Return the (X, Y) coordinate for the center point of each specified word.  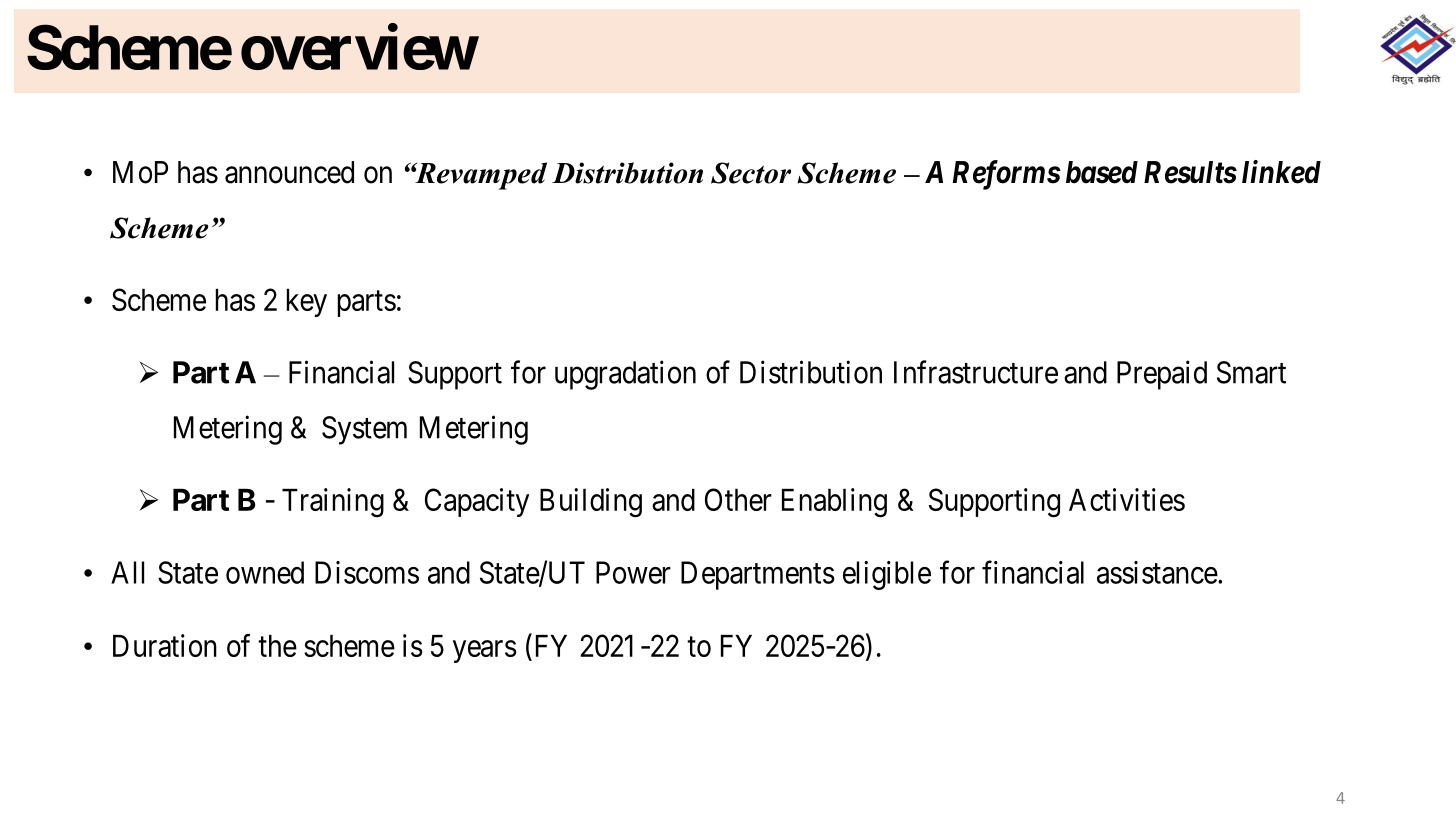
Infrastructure (976, 372)
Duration (165, 645)
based (1102, 172)
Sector (751, 173)
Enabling (834, 503)
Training (333, 503)
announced (289, 172)
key (307, 303)
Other (738, 499)
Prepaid (1162, 375)
